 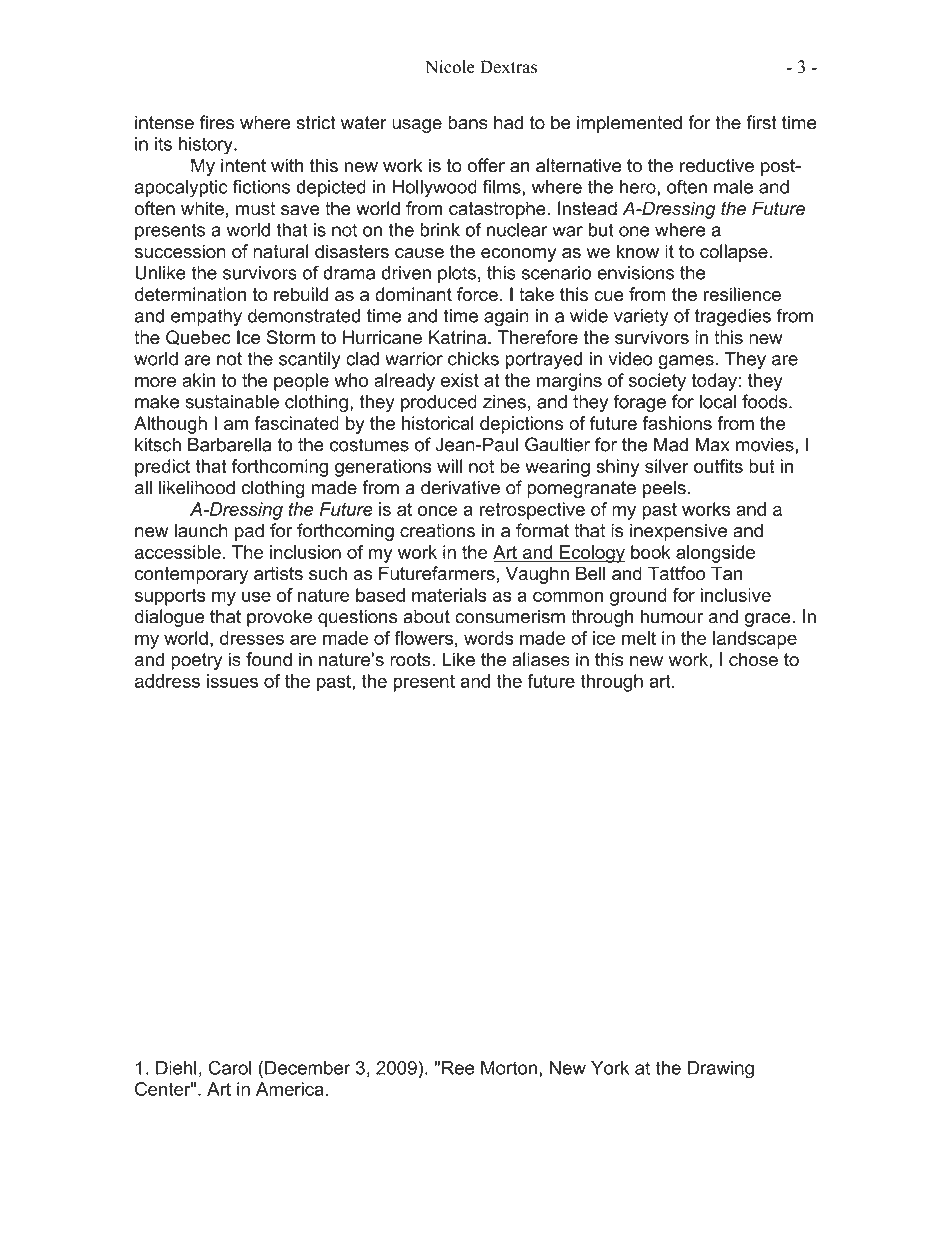 What do you see at coordinates (721, 1070) in the page?
I see `Drawing` at bounding box center [721, 1070].
